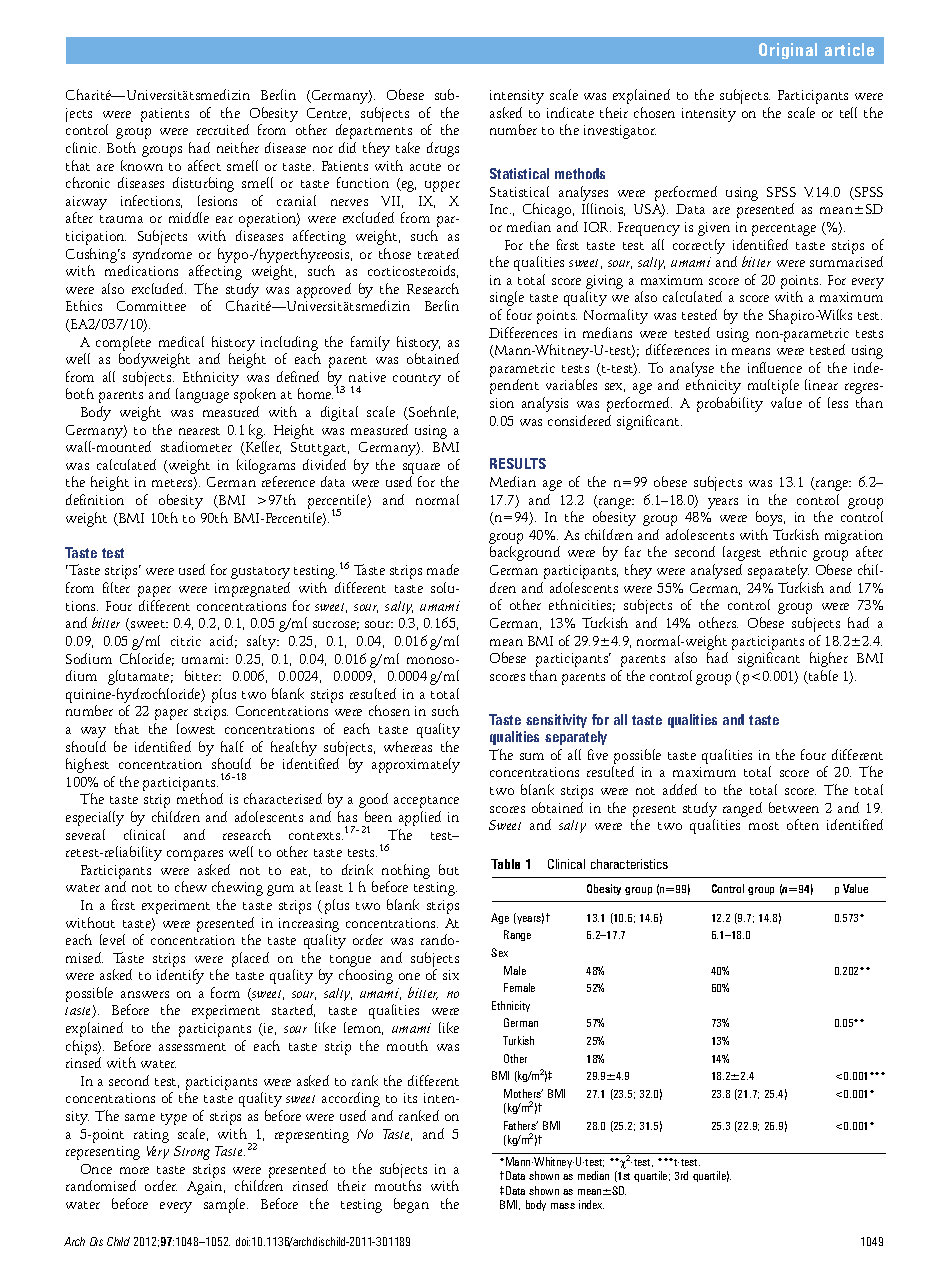 The width and height of the image is (952, 1270). What do you see at coordinates (195, 855) in the image?
I see `compares` at bounding box center [195, 855].
